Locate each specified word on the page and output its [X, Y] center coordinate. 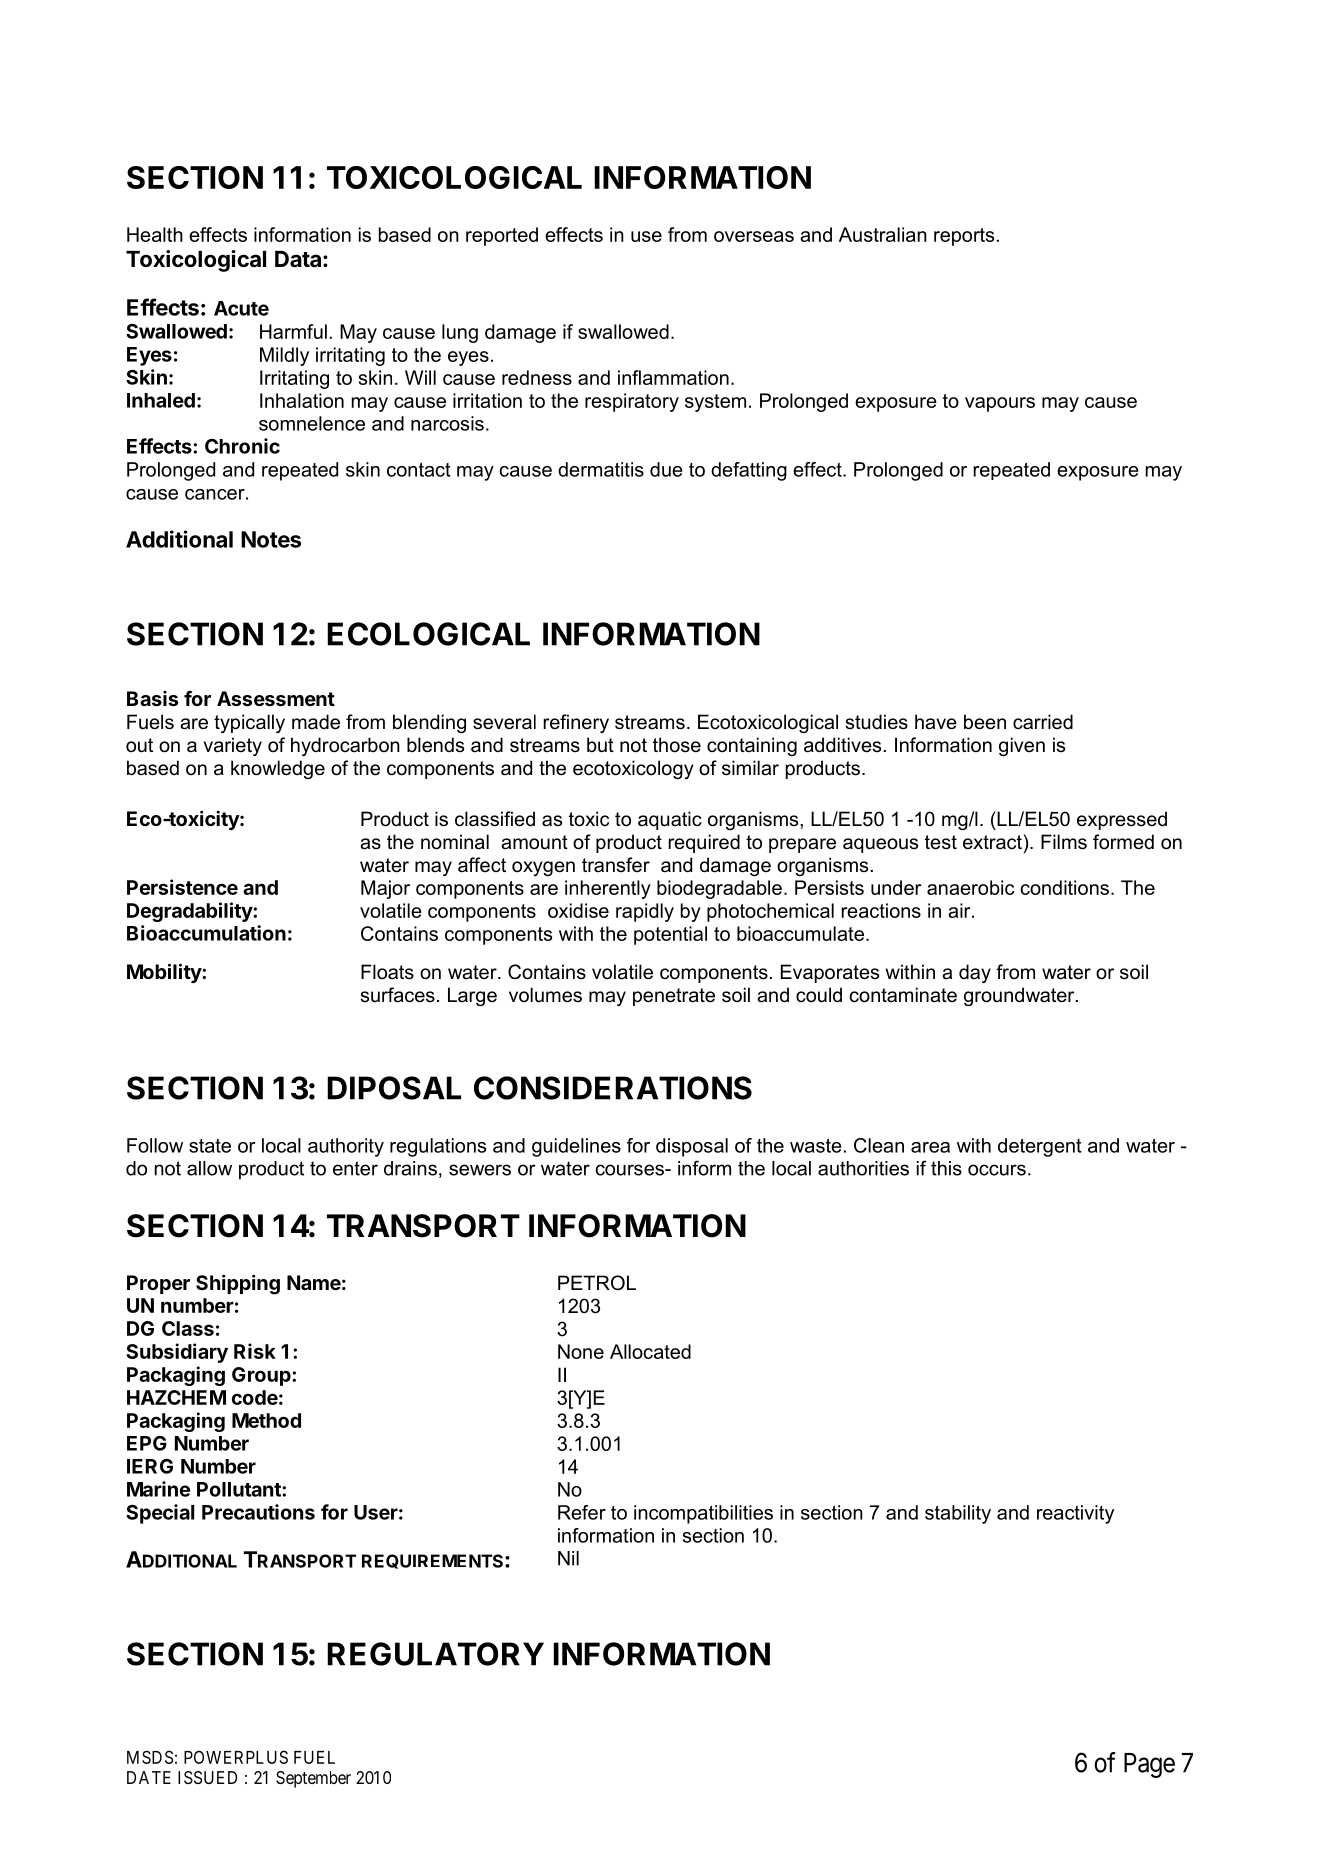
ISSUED [207, 1777]
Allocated [650, 1351]
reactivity [1075, 1514]
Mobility [165, 973]
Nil [568, 1558]
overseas [754, 236]
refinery [576, 723]
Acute [241, 308]
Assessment [276, 698]
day [975, 973]
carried [1043, 722]
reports [964, 237]
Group [262, 1376]
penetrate [674, 997]
